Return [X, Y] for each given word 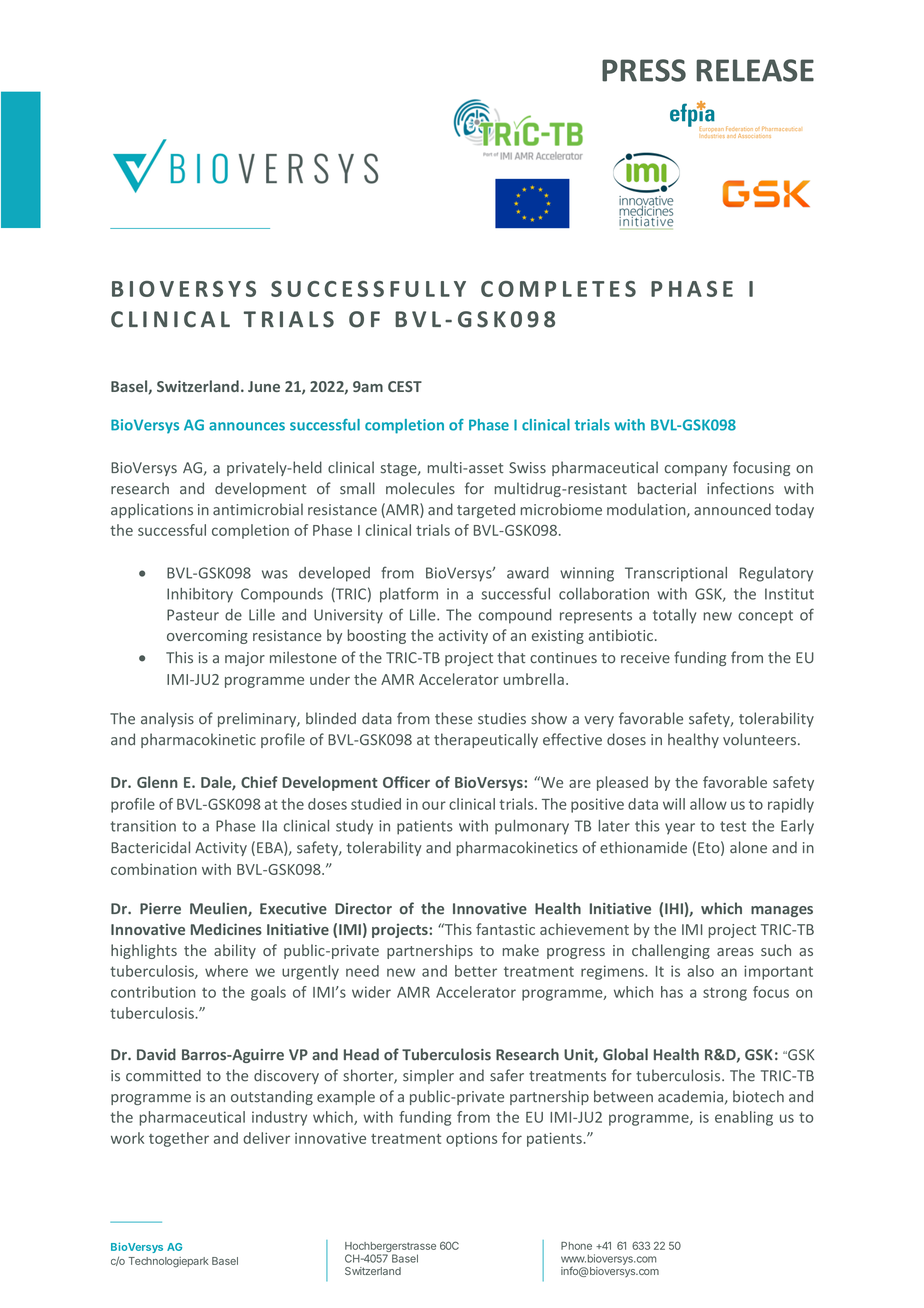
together [179, 1139]
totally [674, 616]
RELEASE [755, 70]
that [511, 657]
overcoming [207, 637]
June [264, 386]
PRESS [644, 70]
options [471, 1139]
